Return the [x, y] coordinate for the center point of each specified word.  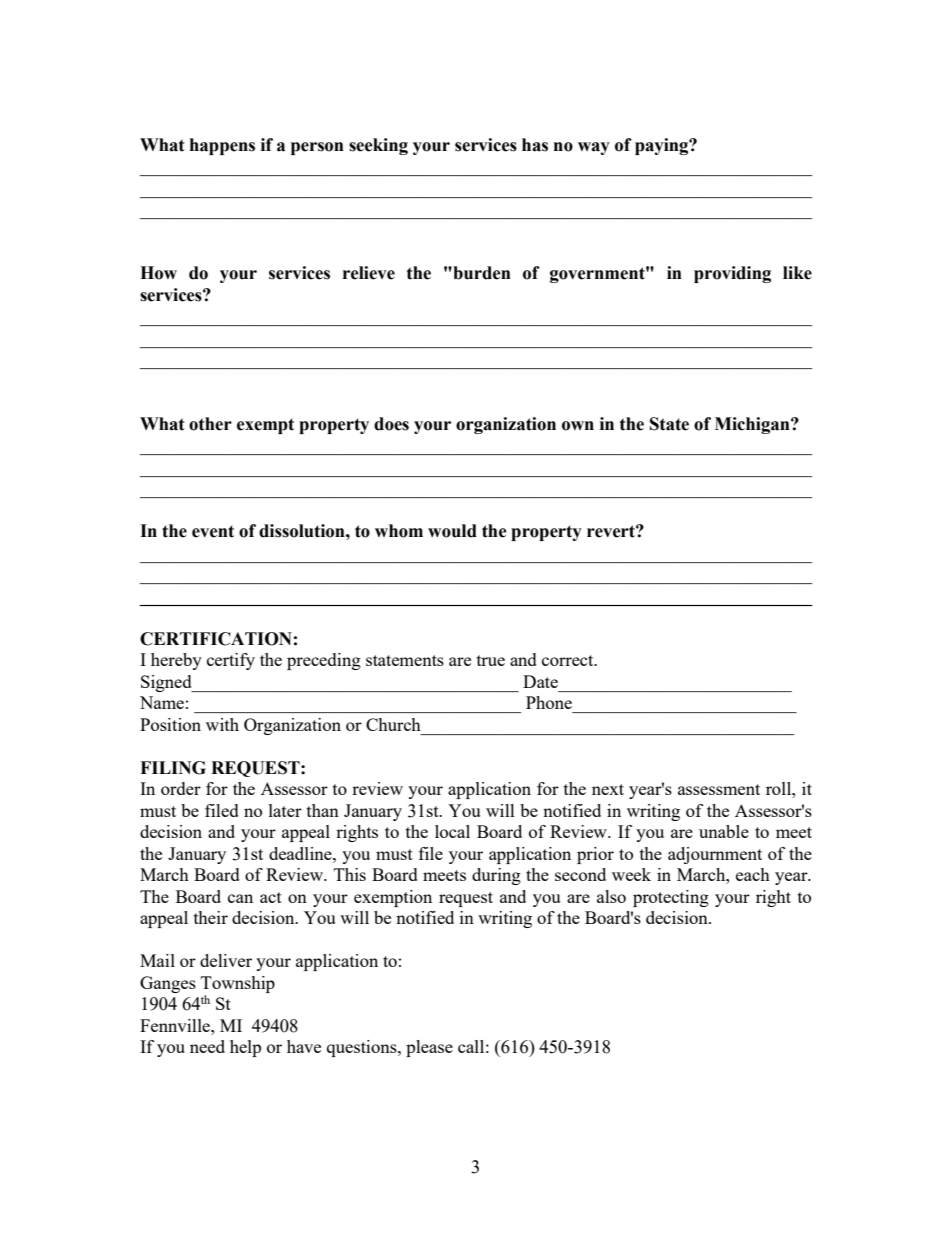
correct [569, 660]
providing [732, 274]
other [210, 424]
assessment [719, 789]
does [391, 424]
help [245, 1048]
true [491, 660]
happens [222, 146]
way [594, 148]
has [535, 145]
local [452, 831]
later [285, 810]
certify [231, 661]
